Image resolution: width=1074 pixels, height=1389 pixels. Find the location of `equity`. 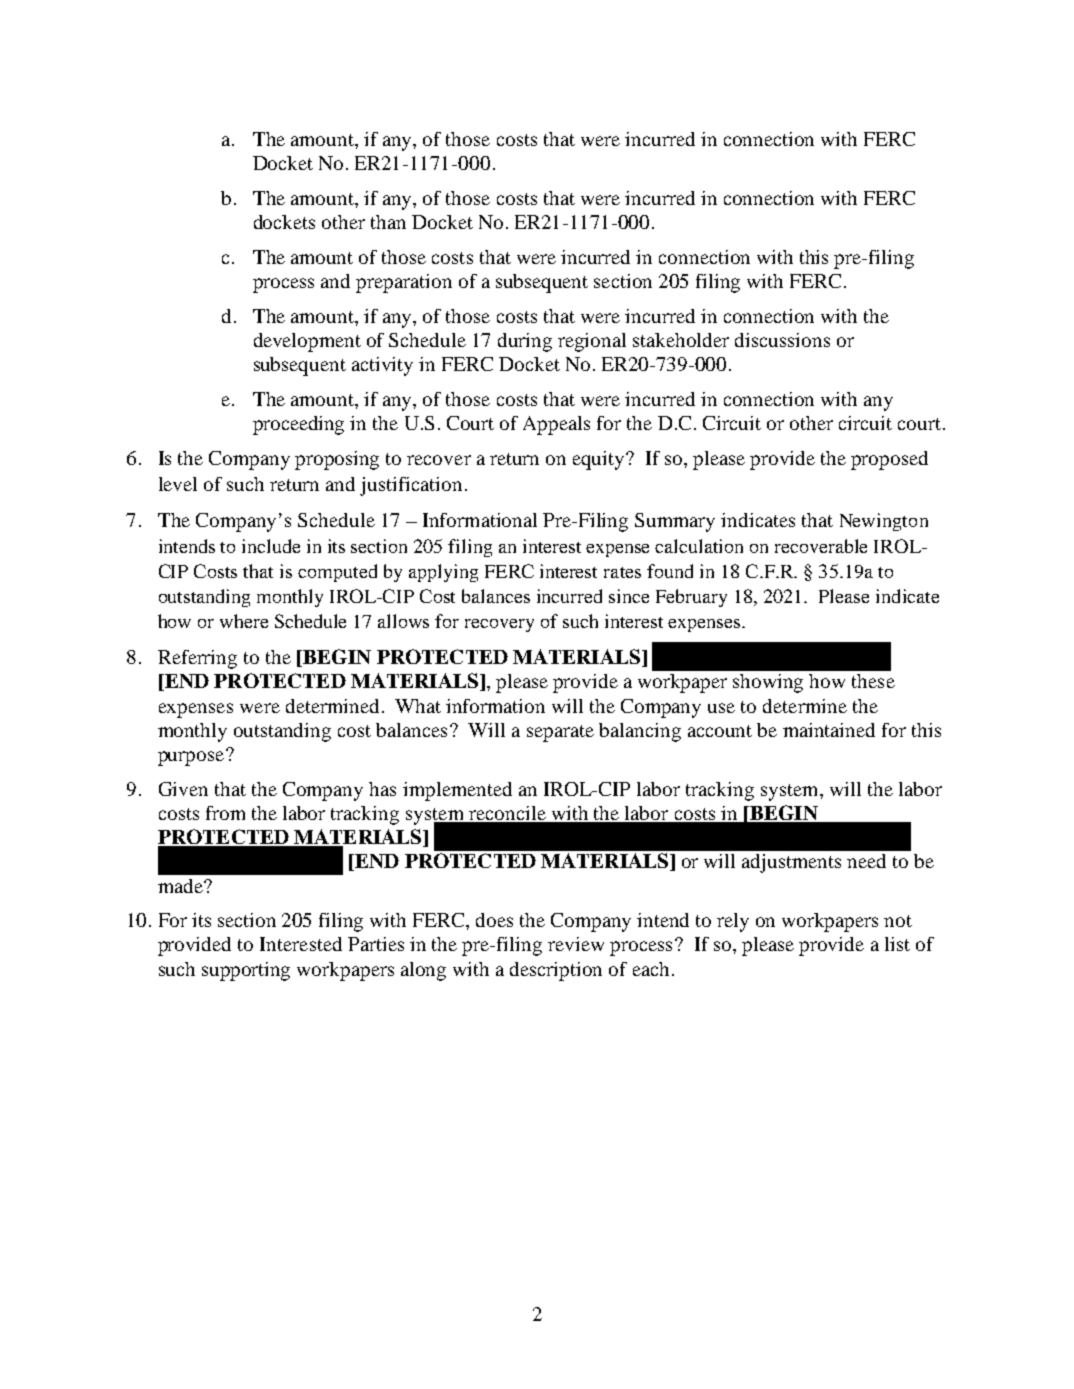

equity is located at coordinates (600, 460).
